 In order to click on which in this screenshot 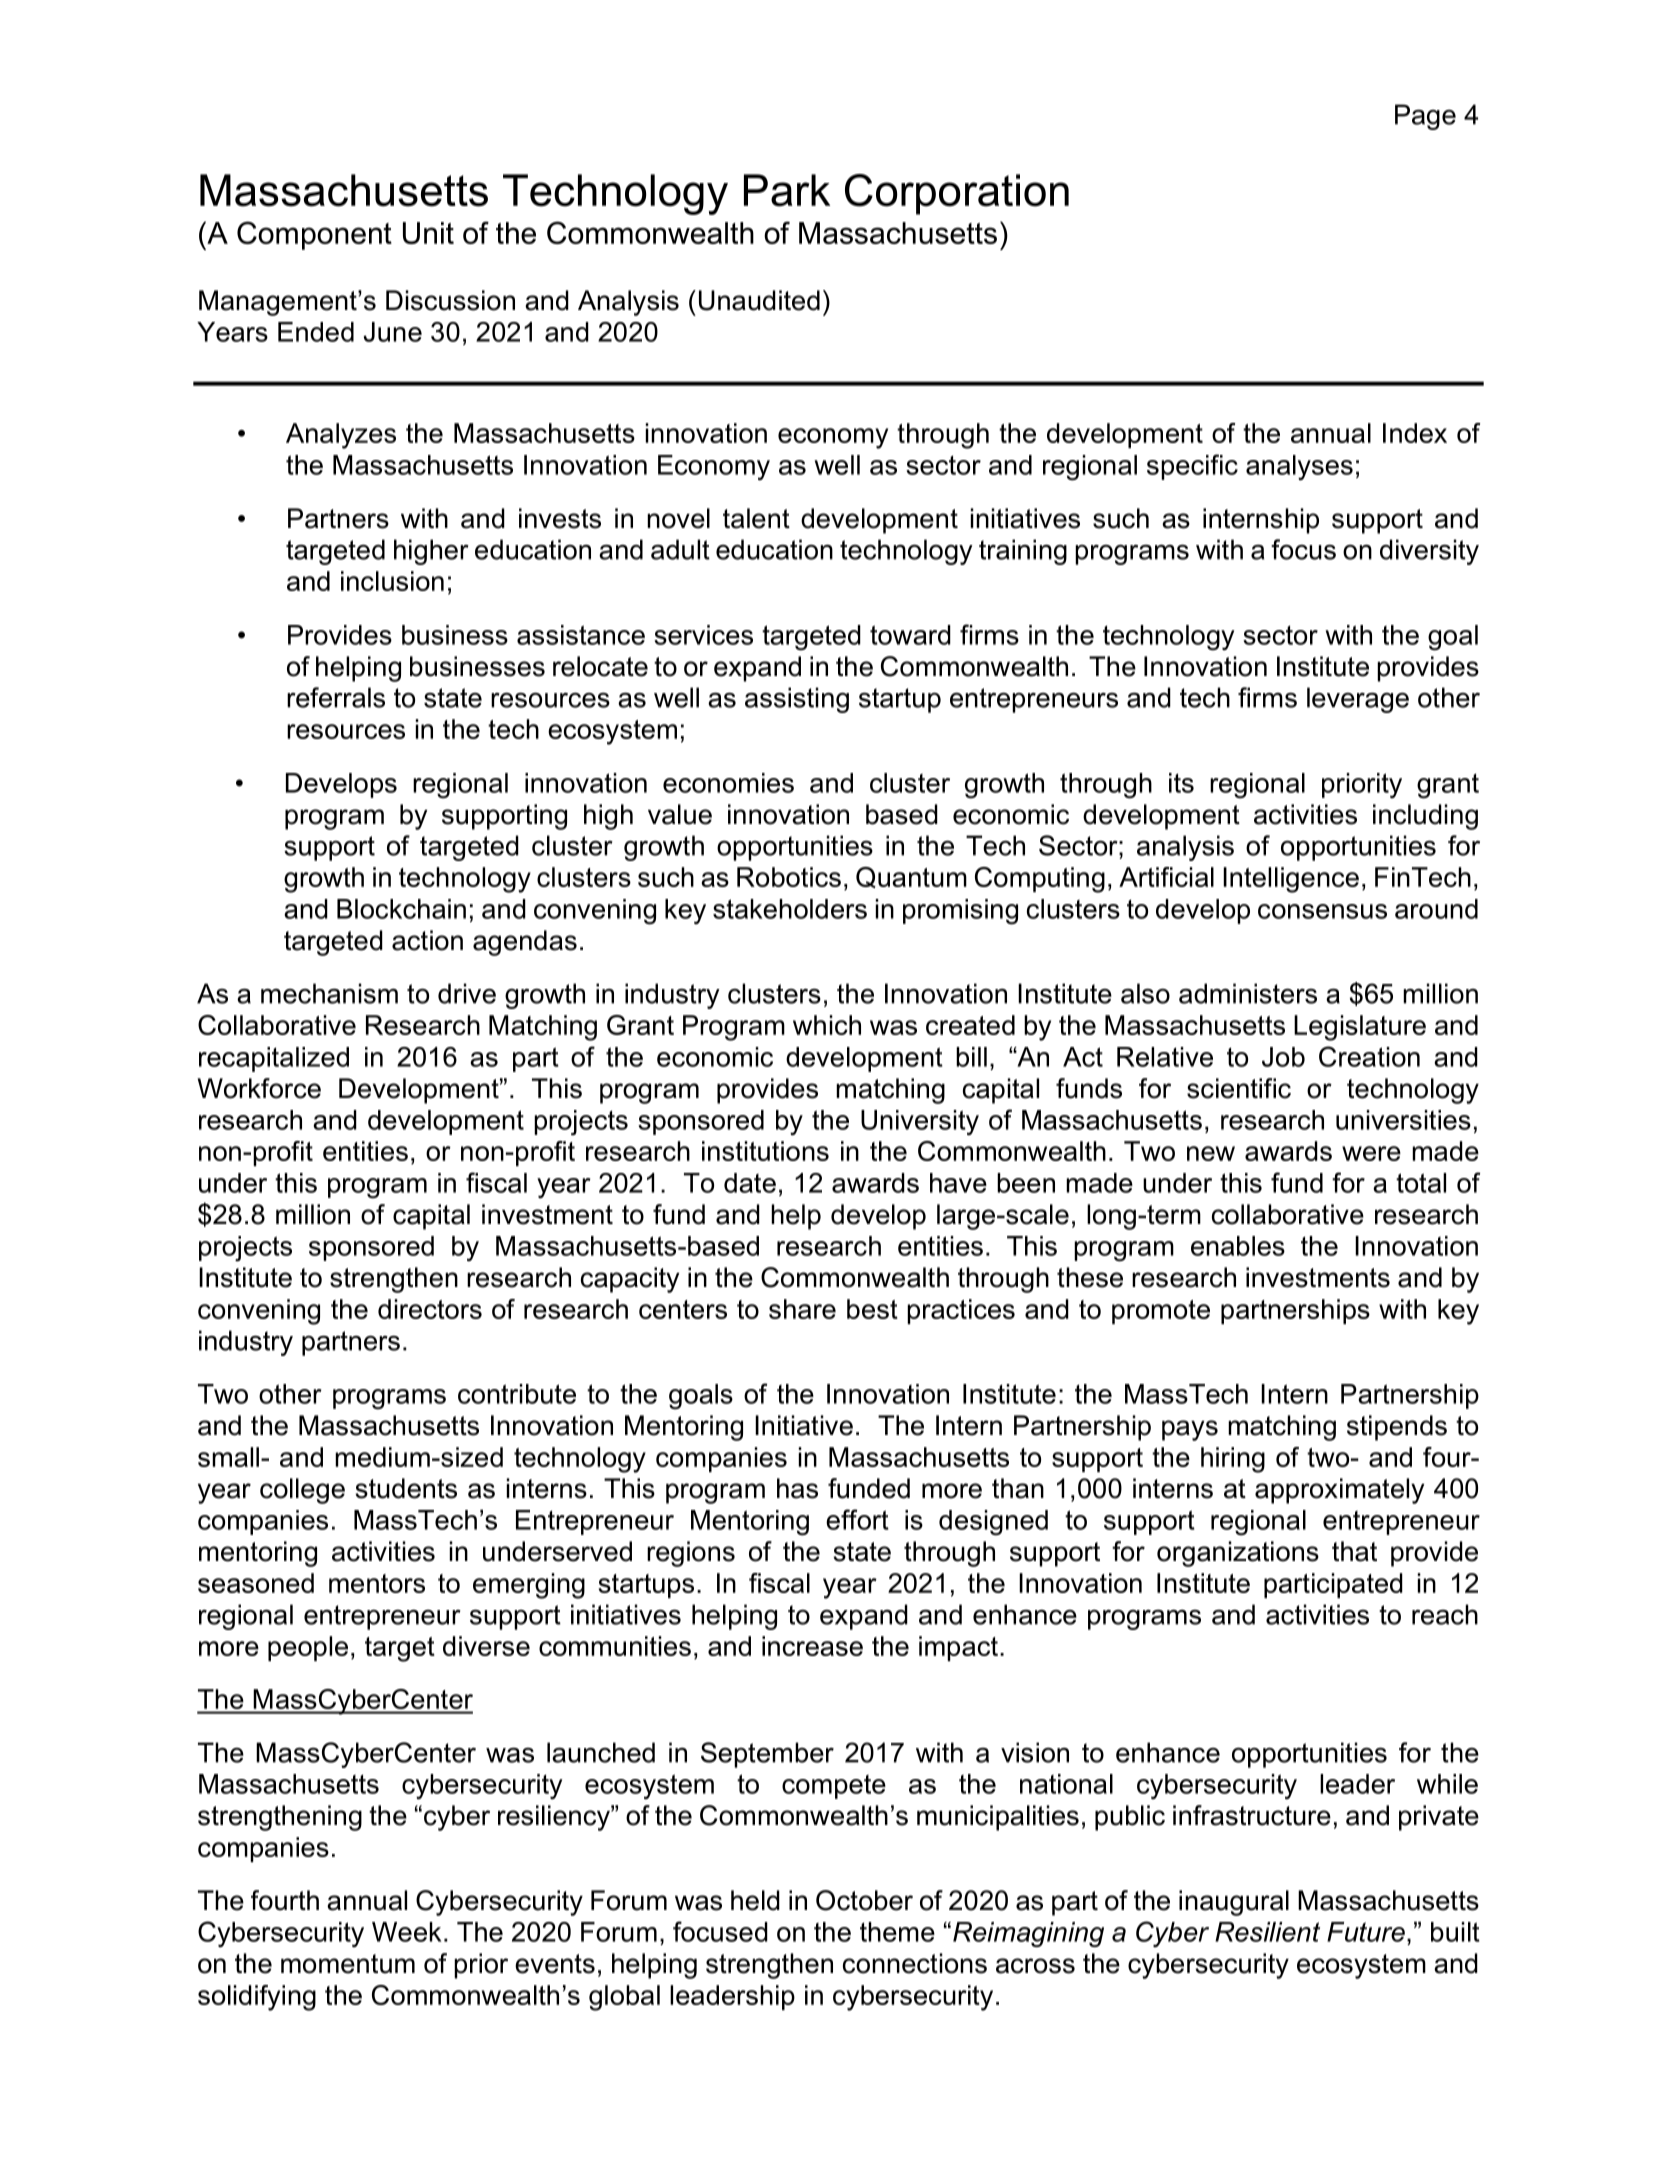, I will do `click(827, 1025)`.
